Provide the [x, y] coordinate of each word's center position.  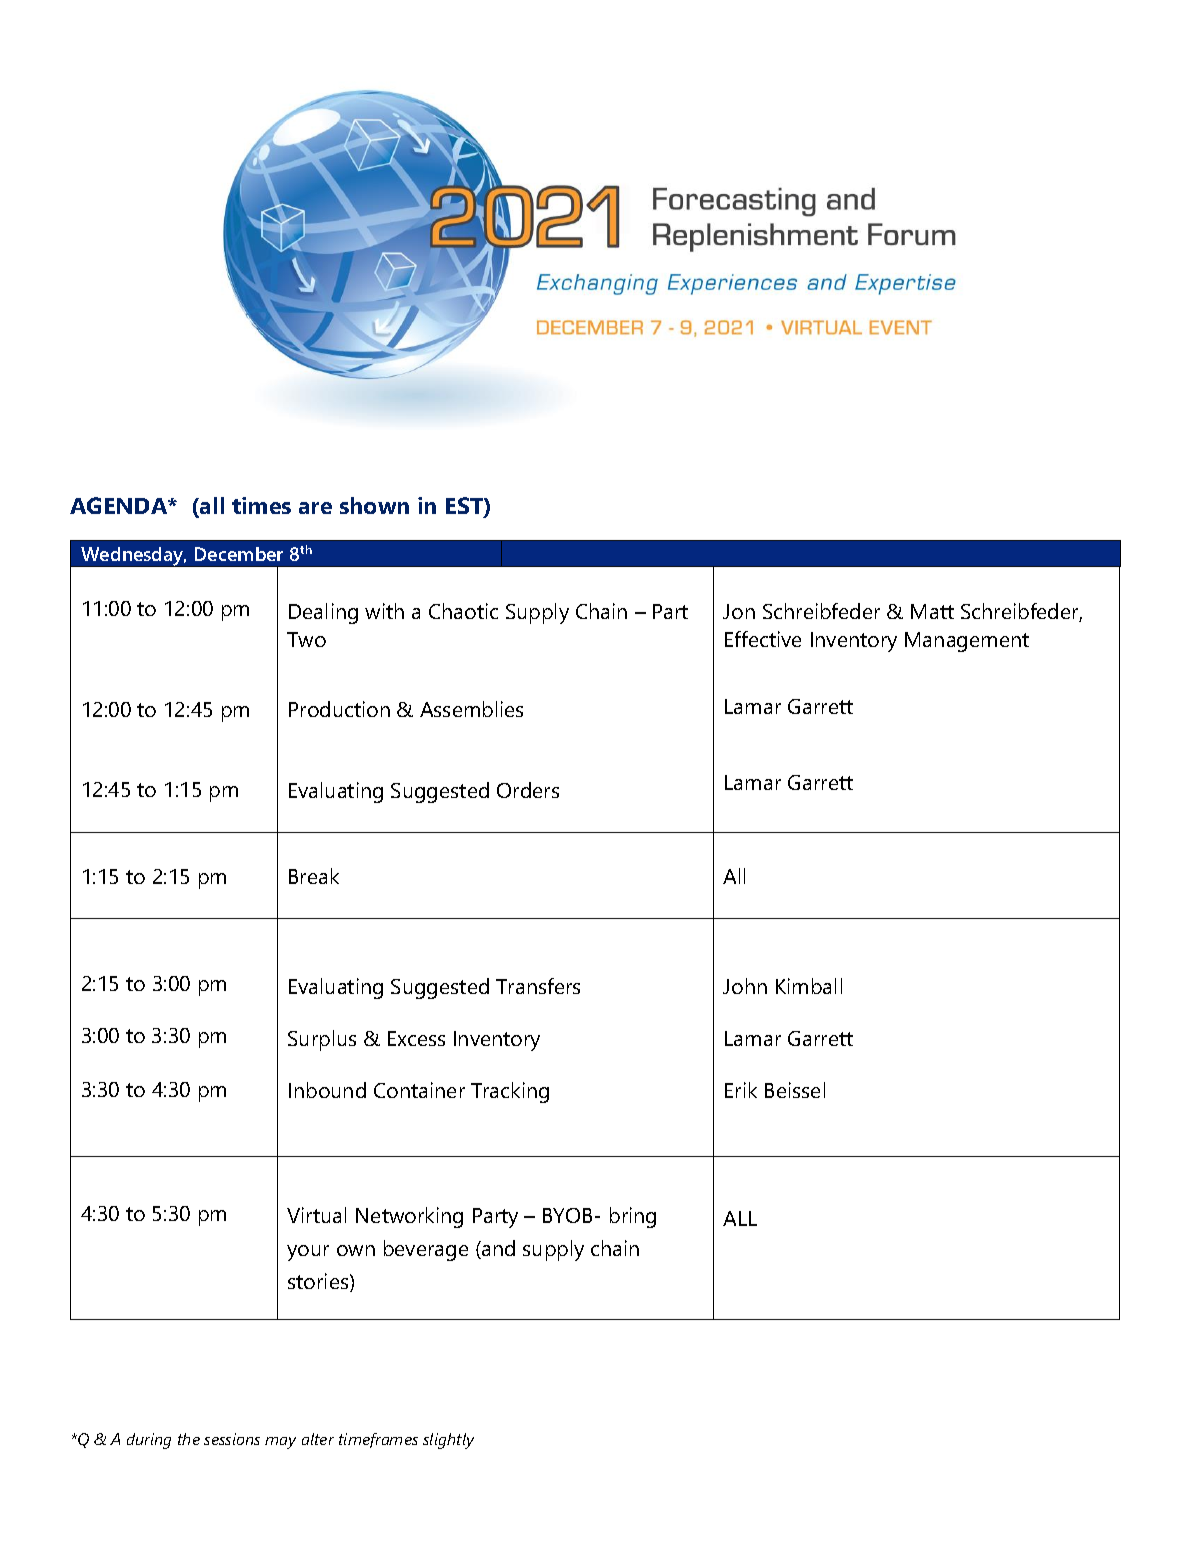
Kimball [809, 986]
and [497, 1249]
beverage [426, 1250]
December [239, 554]
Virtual [316, 1215]
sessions [232, 1439]
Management [967, 642]
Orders [528, 790]
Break [314, 876]
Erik [741, 1090]
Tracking [510, 1092]
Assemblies [471, 709]
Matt [932, 611]
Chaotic [463, 611]
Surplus [322, 1040]
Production [339, 709]
